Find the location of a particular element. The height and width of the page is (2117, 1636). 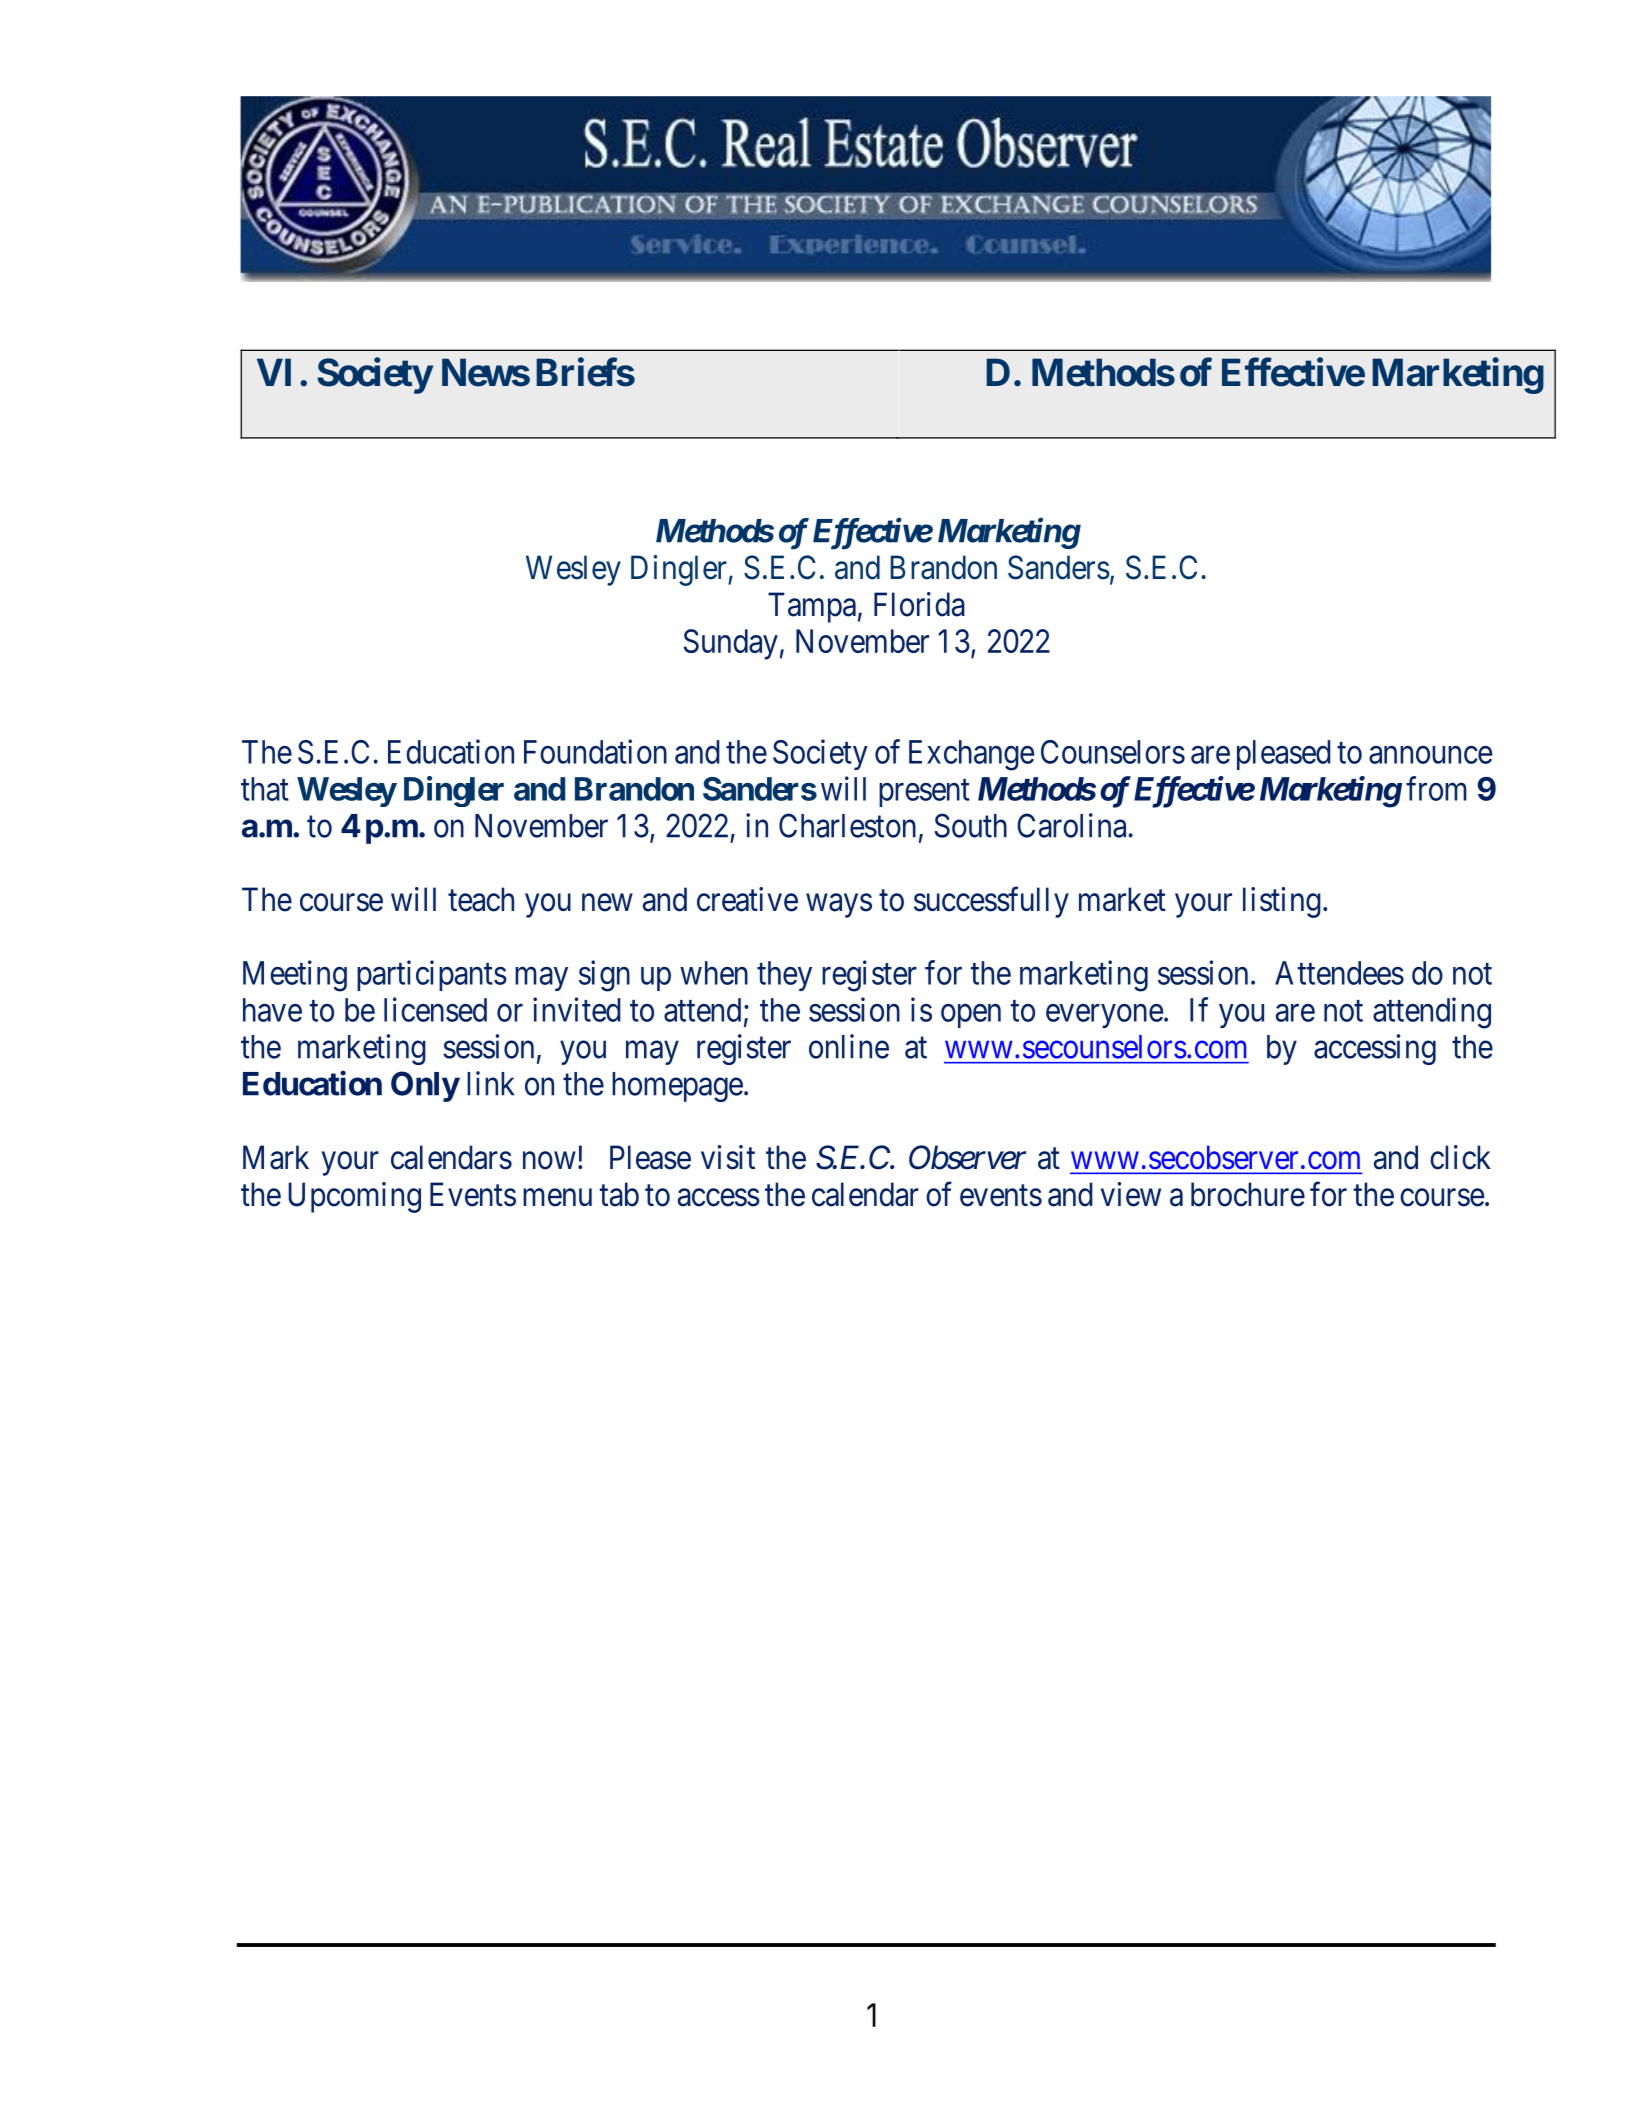

Tampa is located at coordinates (812, 607).
